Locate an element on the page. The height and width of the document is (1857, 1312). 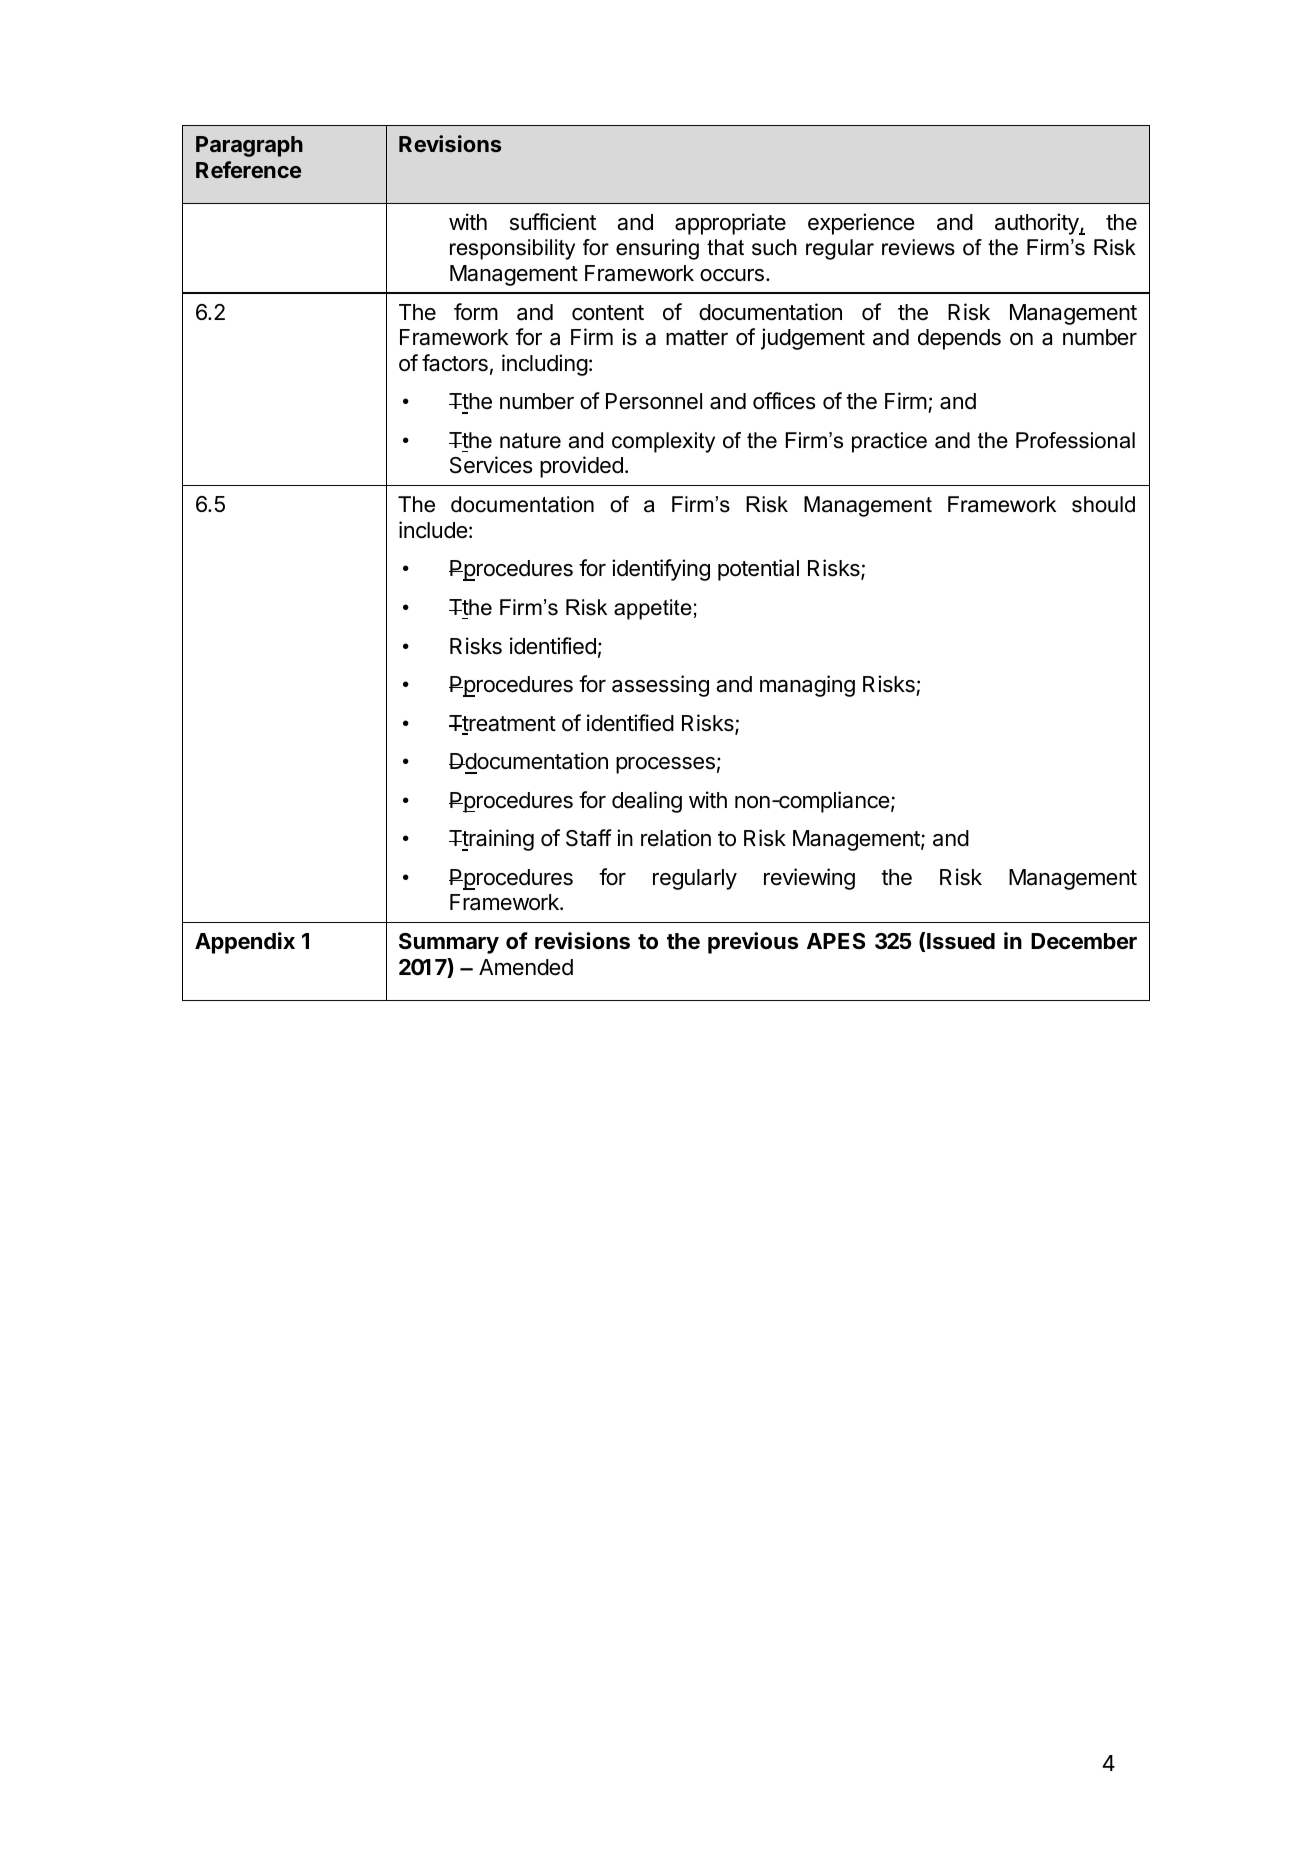
should is located at coordinates (1103, 504).
